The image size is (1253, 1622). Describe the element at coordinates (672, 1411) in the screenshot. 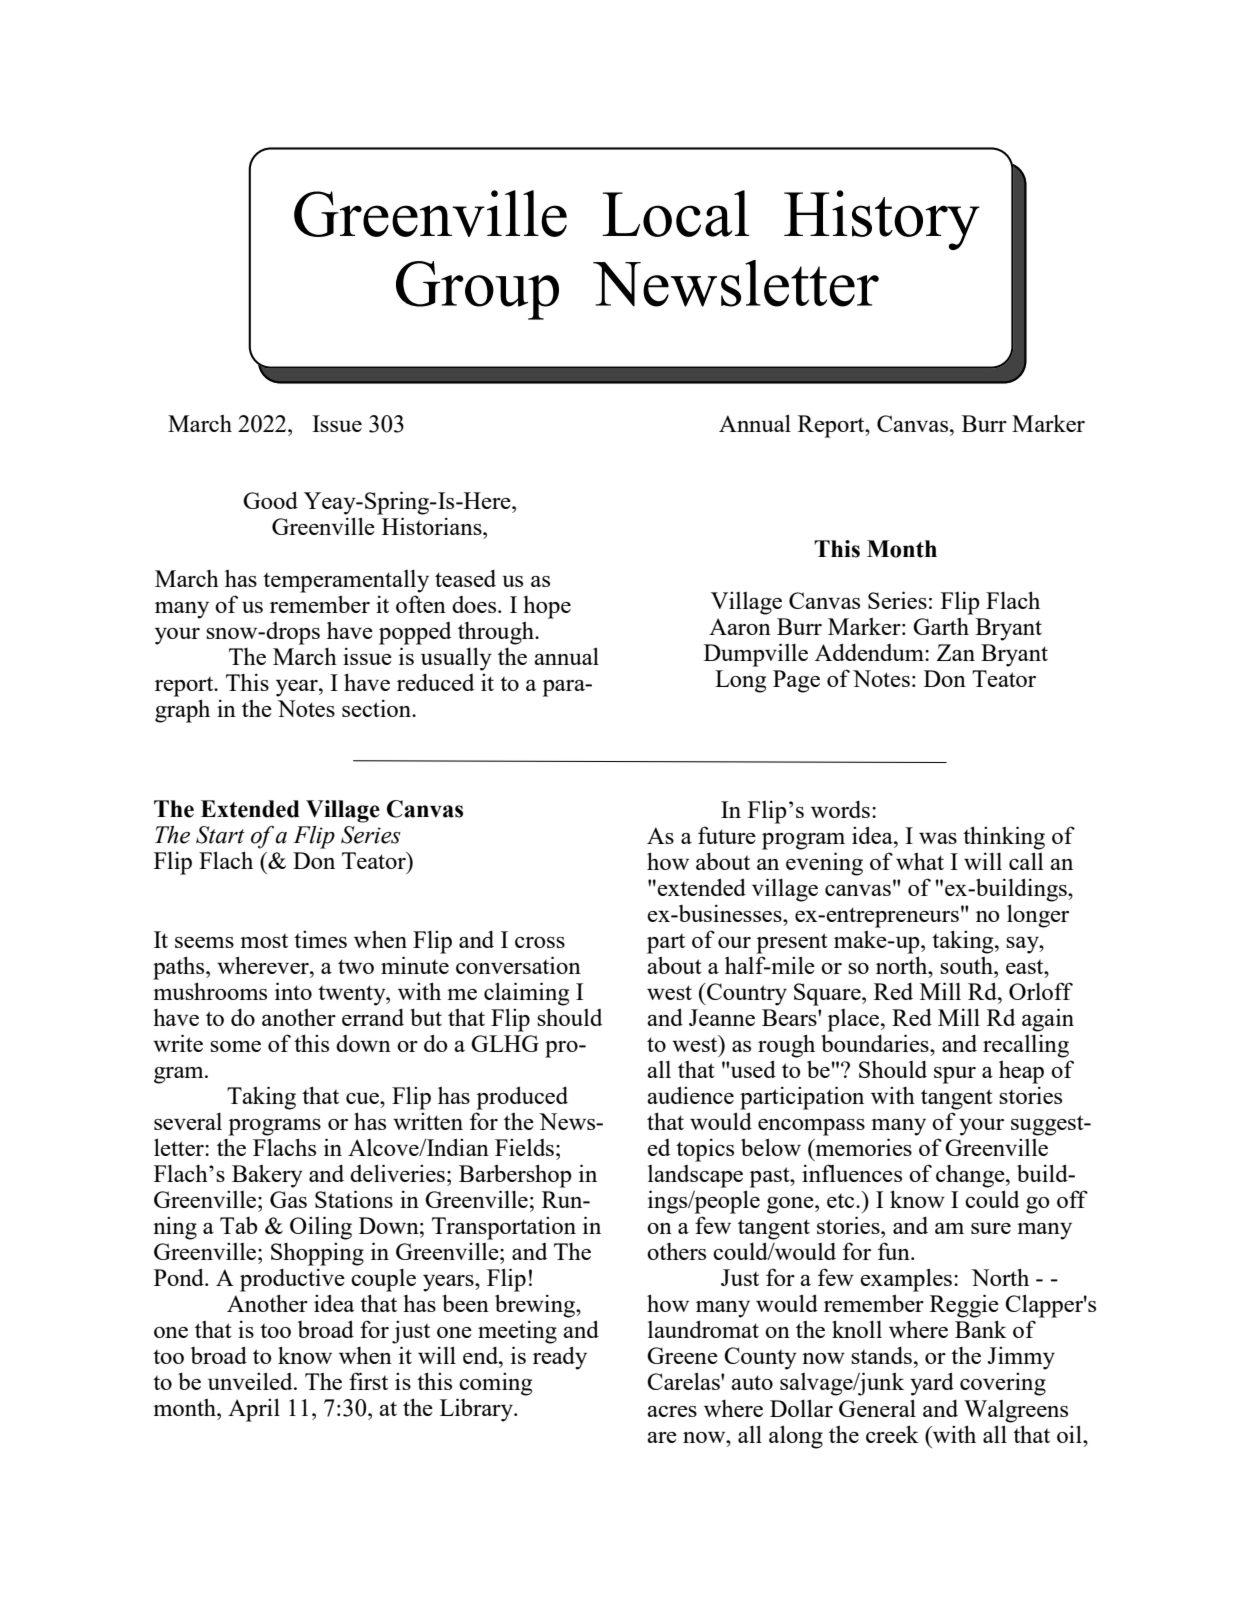

I see `acres` at that location.
